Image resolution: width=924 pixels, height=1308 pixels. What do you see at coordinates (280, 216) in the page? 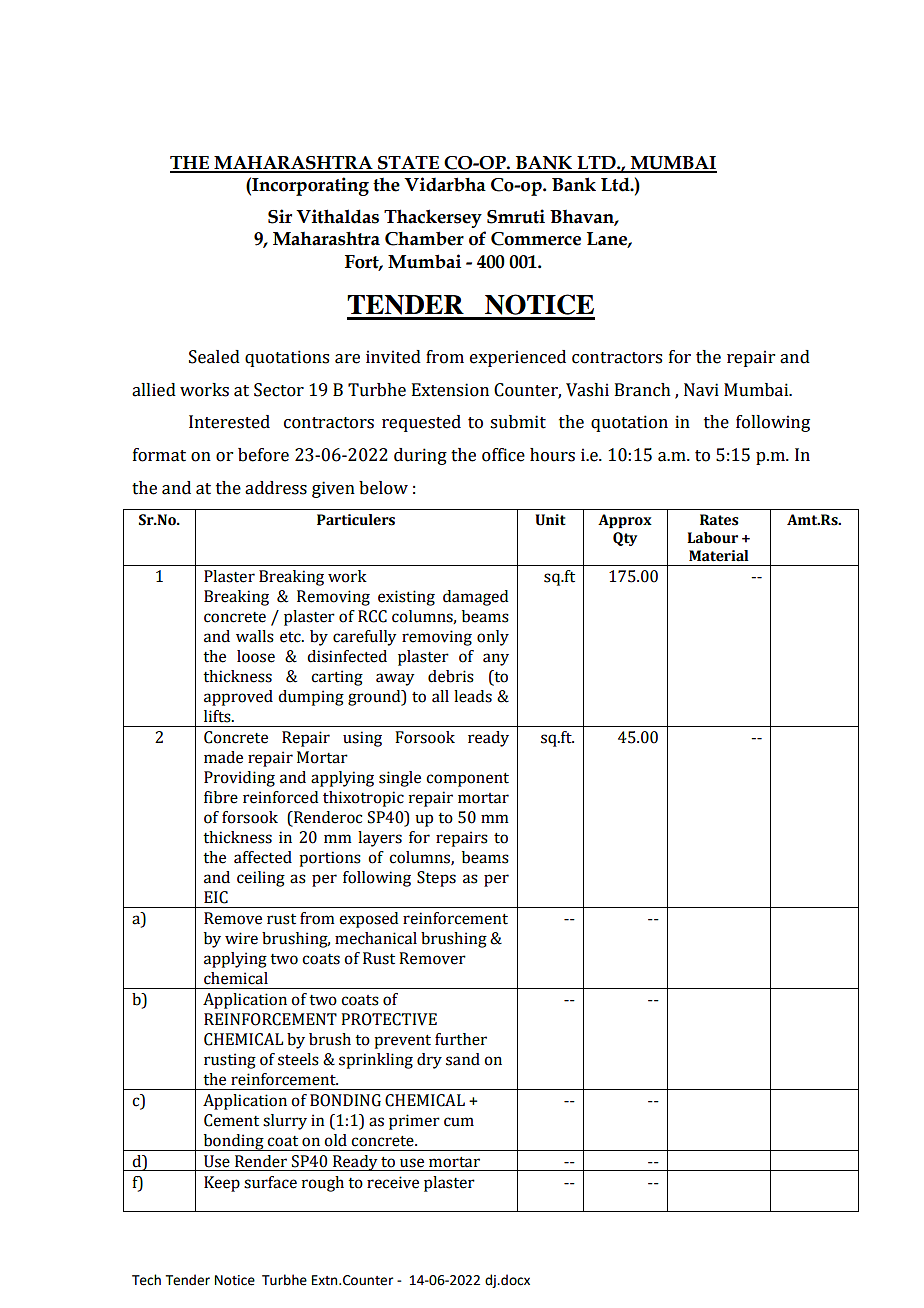
I see `Sir` at bounding box center [280, 216].
